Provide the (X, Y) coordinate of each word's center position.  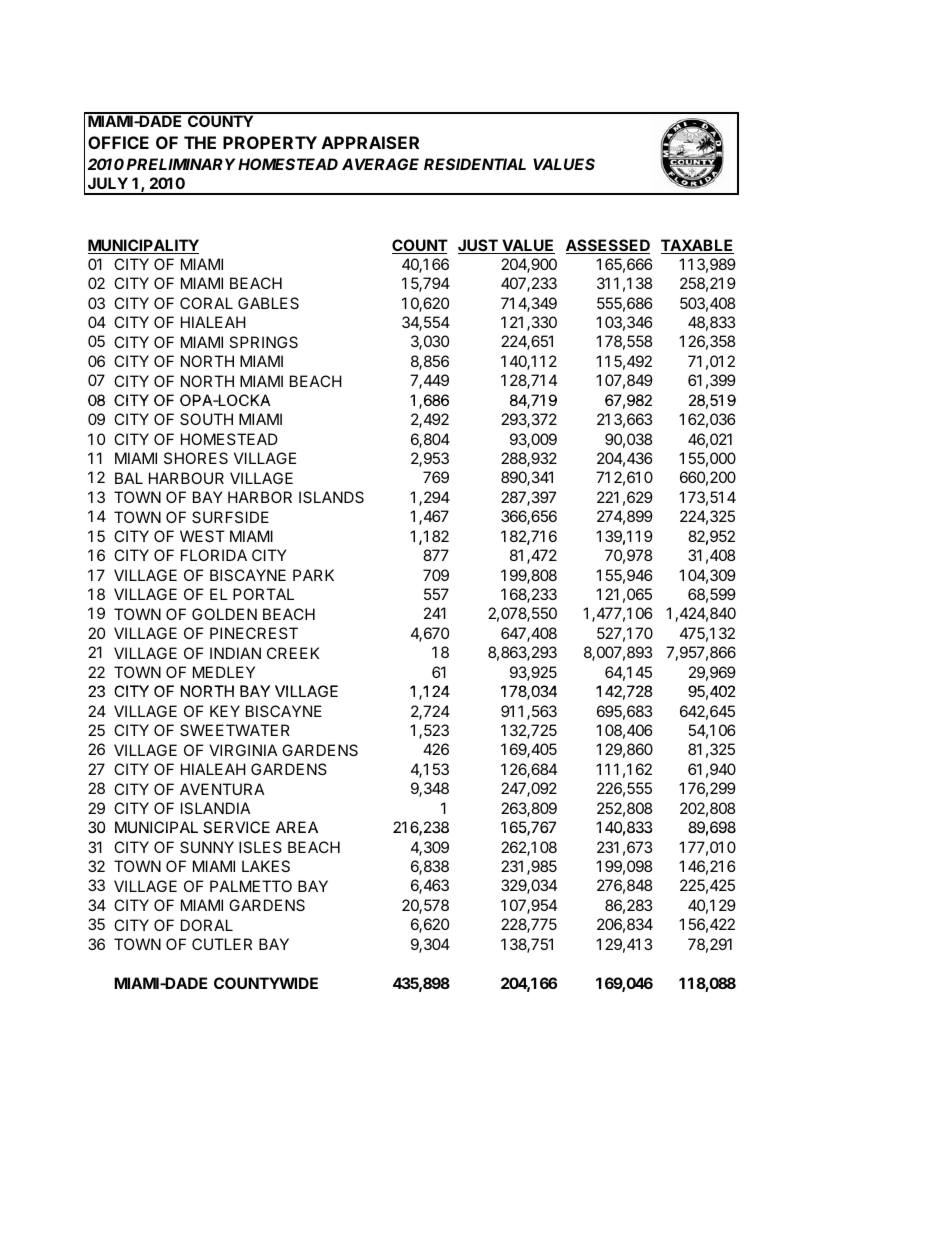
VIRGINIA (243, 750)
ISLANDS (331, 497)
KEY (225, 711)
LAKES (266, 866)
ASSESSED (608, 246)
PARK (313, 575)
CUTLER (222, 944)
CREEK (293, 653)
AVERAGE (380, 164)
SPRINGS (263, 342)
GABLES (268, 303)
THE (200, 142)
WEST (202, 536)
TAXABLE (697, 246)
